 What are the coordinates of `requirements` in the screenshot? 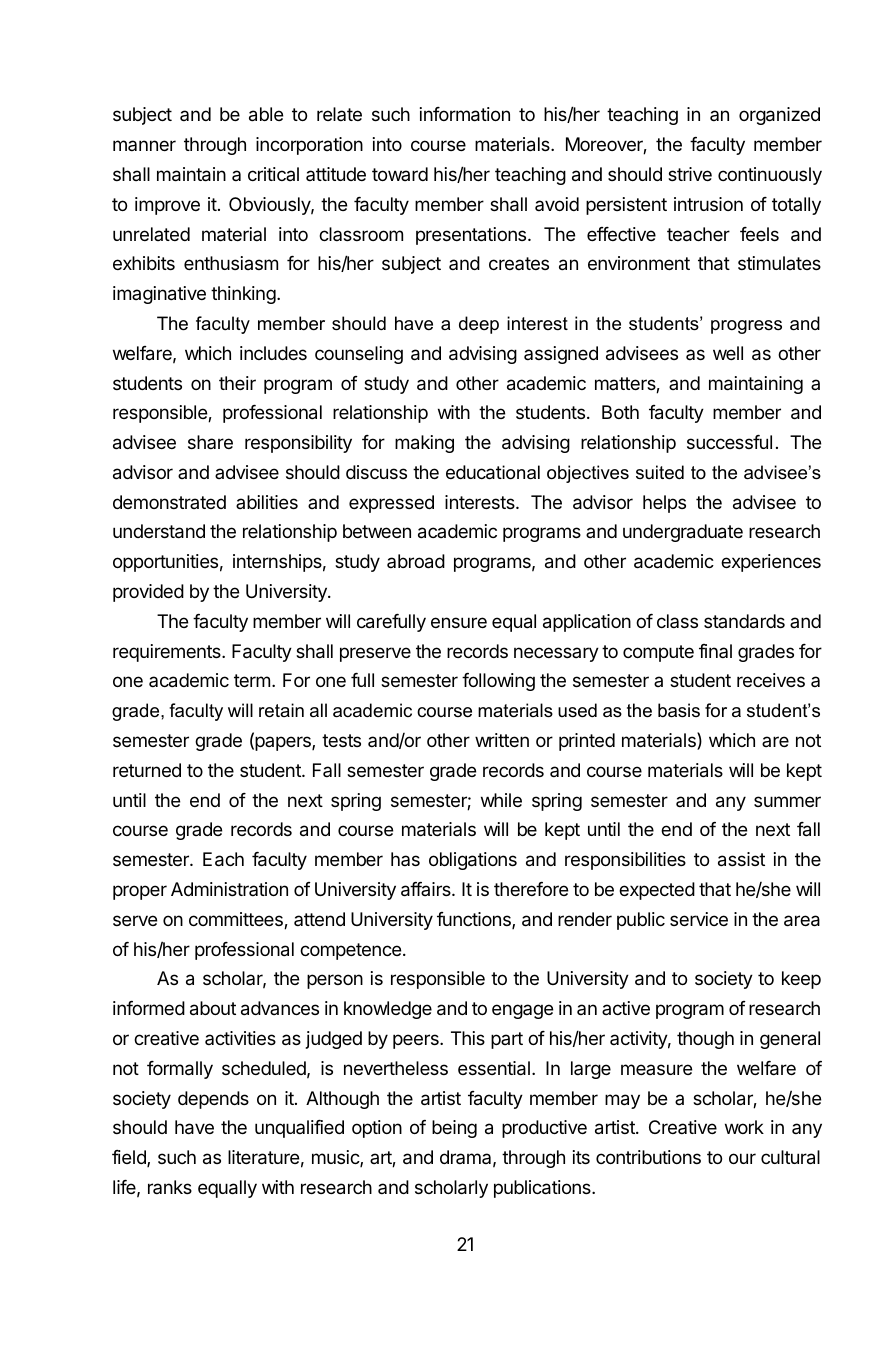 It's located at (168, 653).
